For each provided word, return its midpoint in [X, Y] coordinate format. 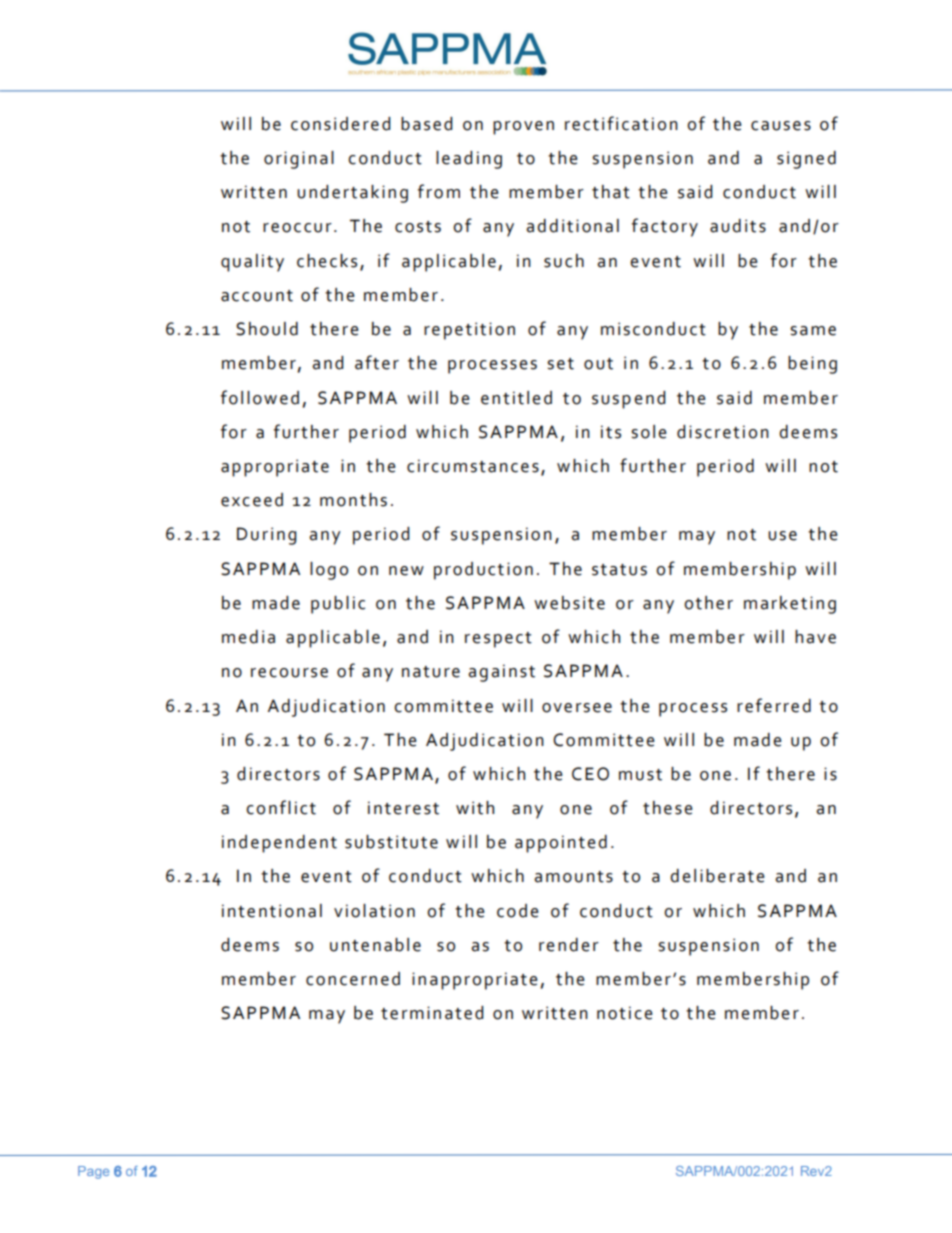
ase [427, 126]
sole [649, 432]
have [815, 637]
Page [93, 1172]
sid [336, 124]
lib [704, 876]
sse [514, 365]
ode [523, 911]
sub [360, 842]
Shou [258, 329]
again [492, 673]
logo [329, 571]
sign [795, 160]
